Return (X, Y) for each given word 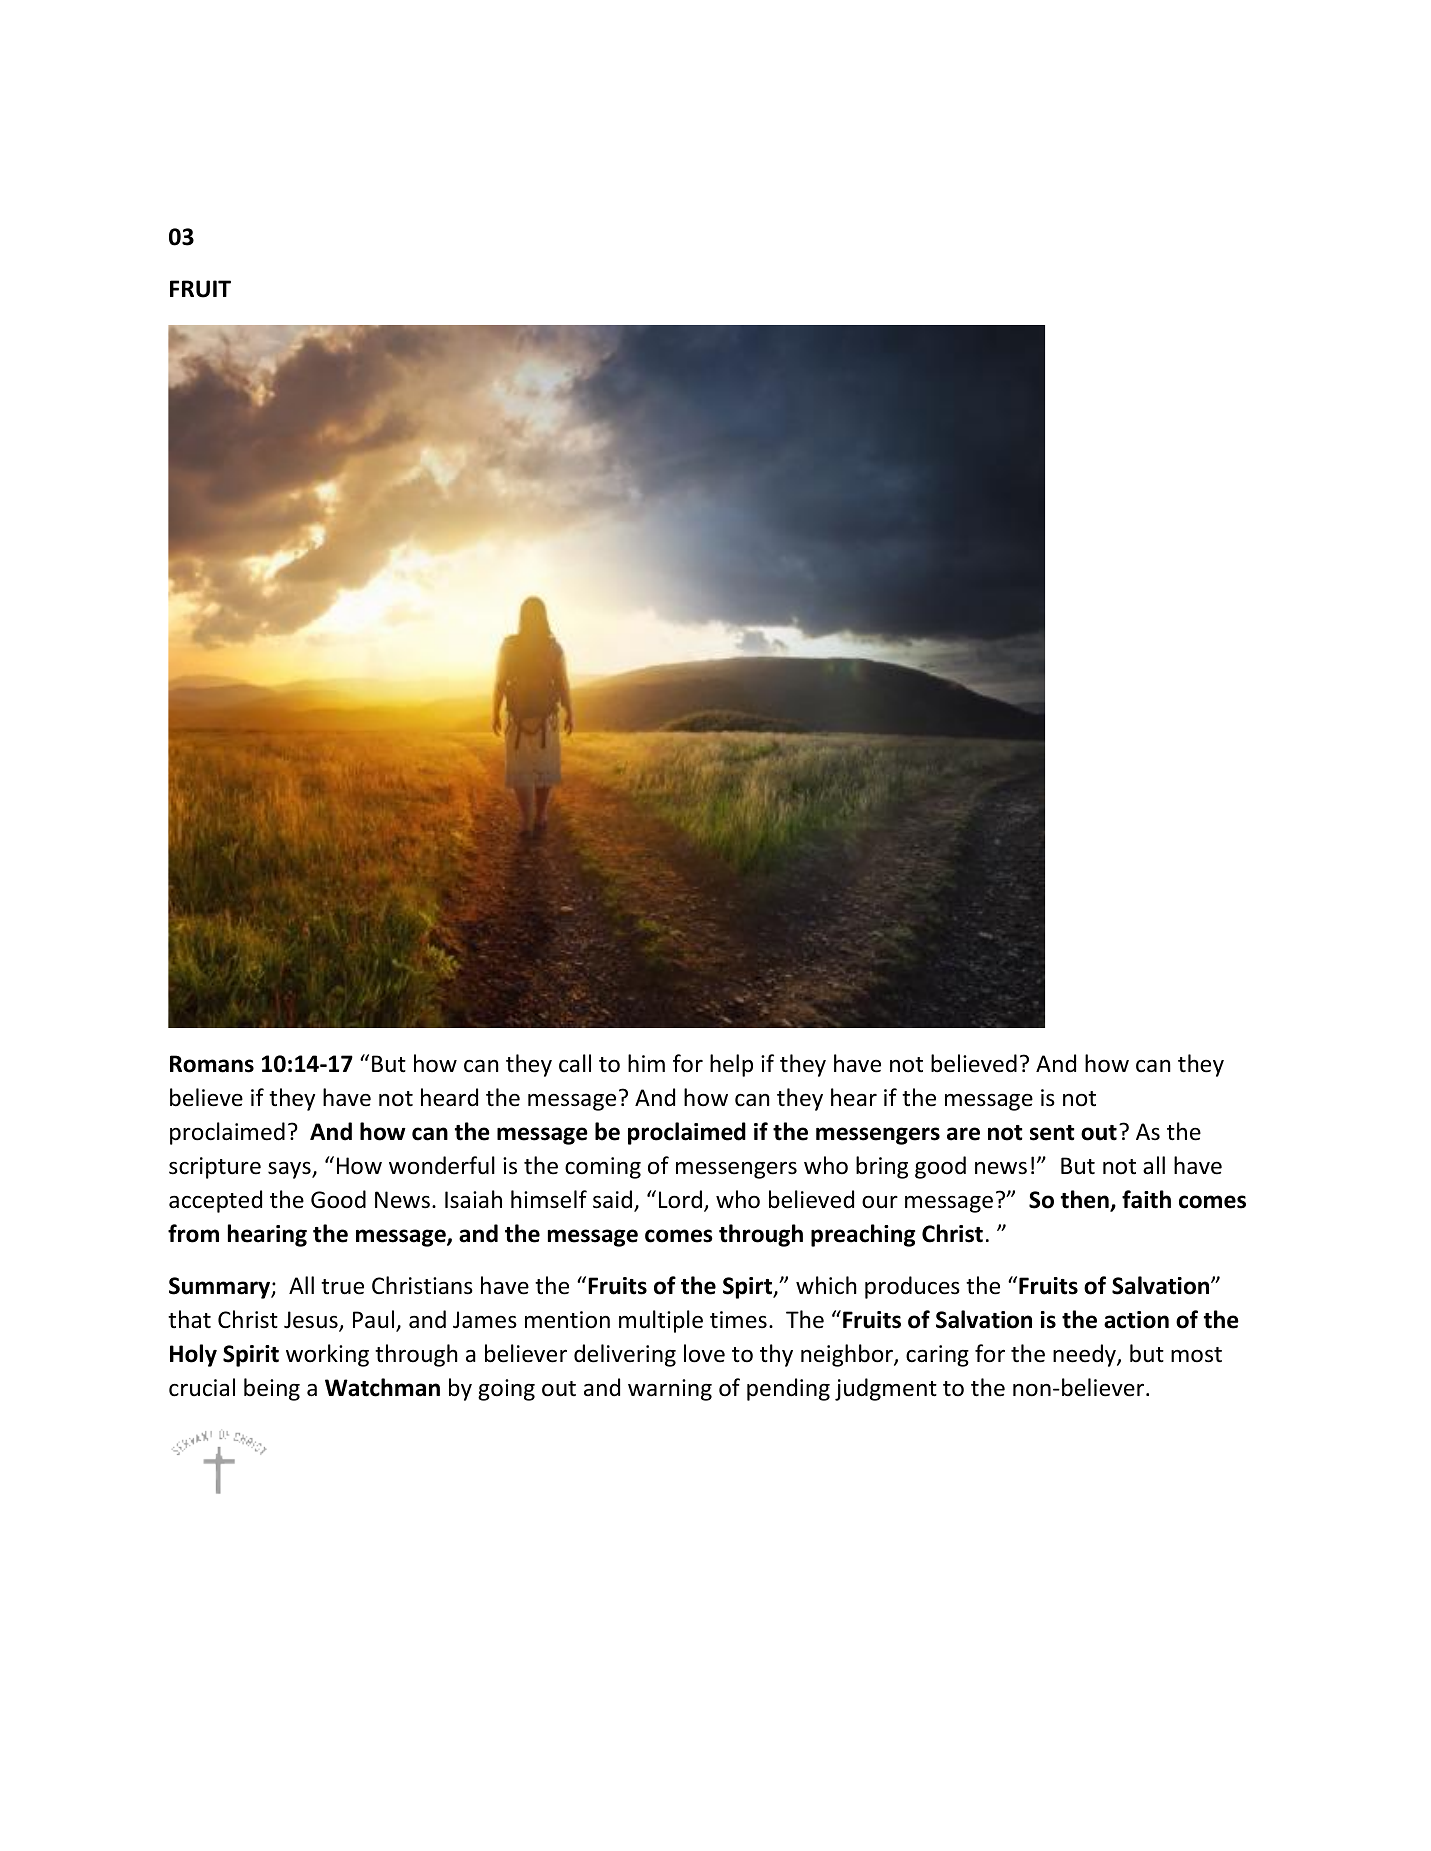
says (290, 1170)
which (826, 1285)
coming (603, 1168)
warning (670, 1390)
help (731, 1065)
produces (912, 1287)
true (342, 1287)
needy (1085, 1355)
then (1086, 1200)
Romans (212, 1064)
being (272, 1389)
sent (1052, 1133)
